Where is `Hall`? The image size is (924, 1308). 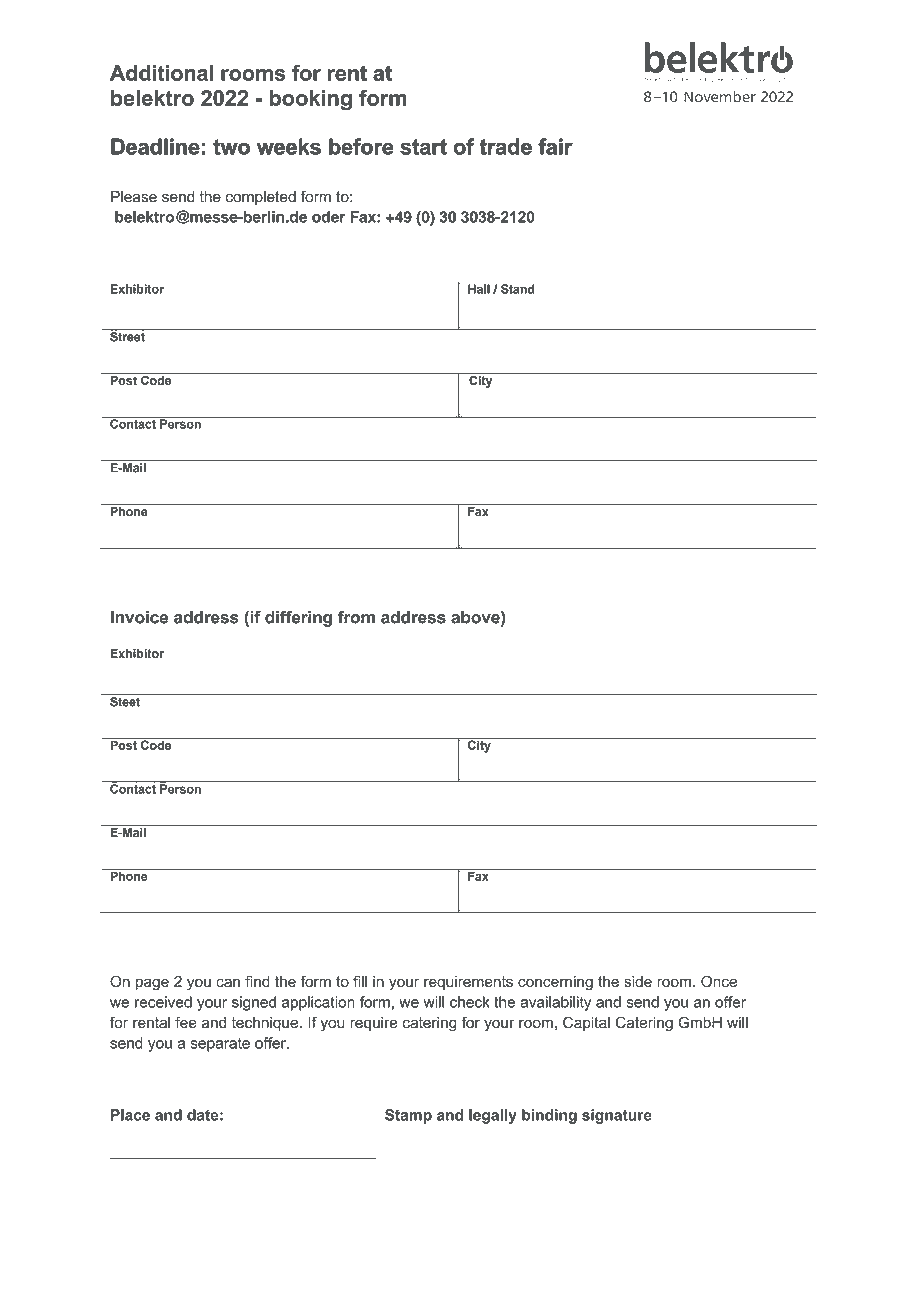
Hall is located at coordinates (479, 289).
